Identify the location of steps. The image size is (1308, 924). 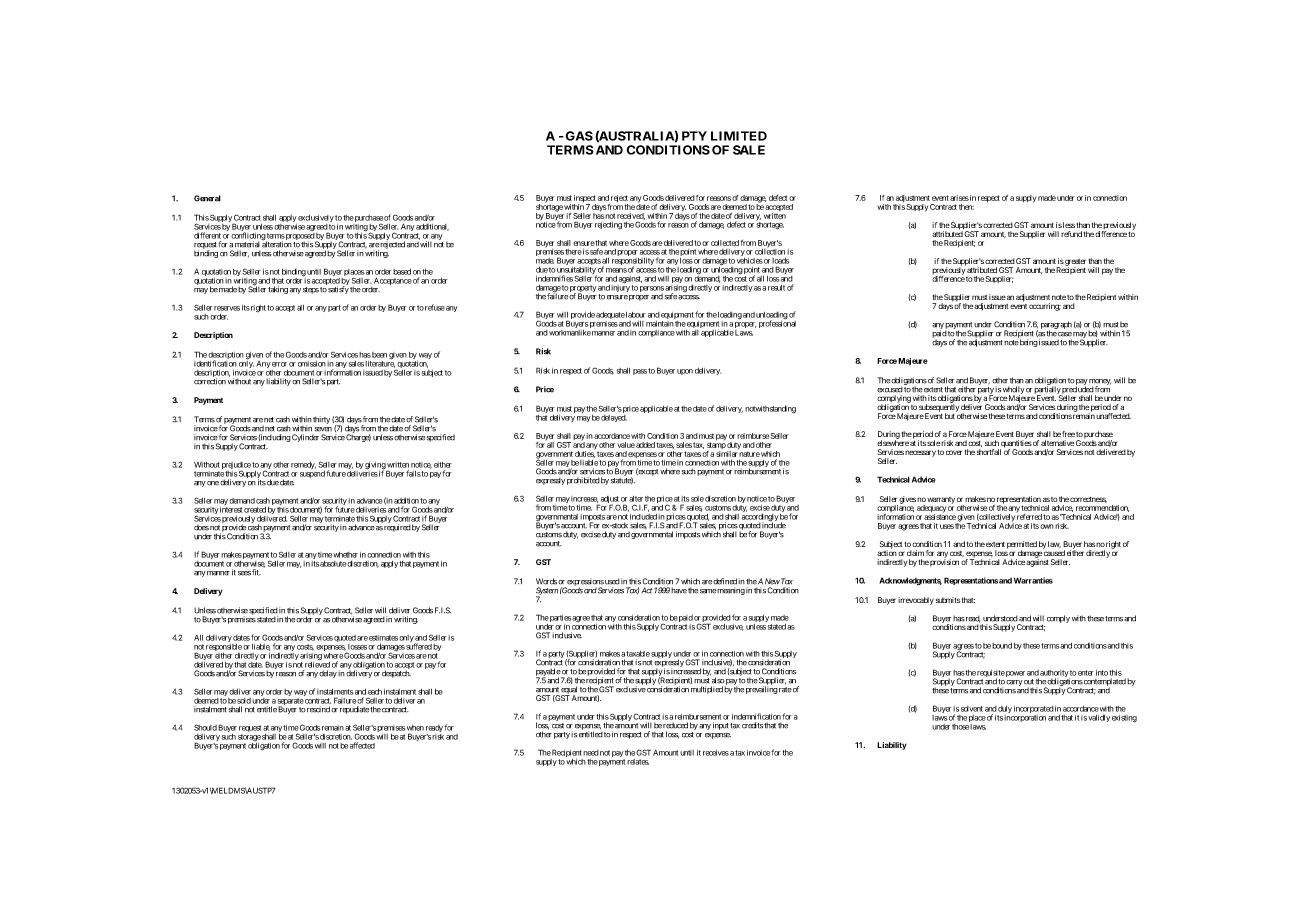
(311, 290).
